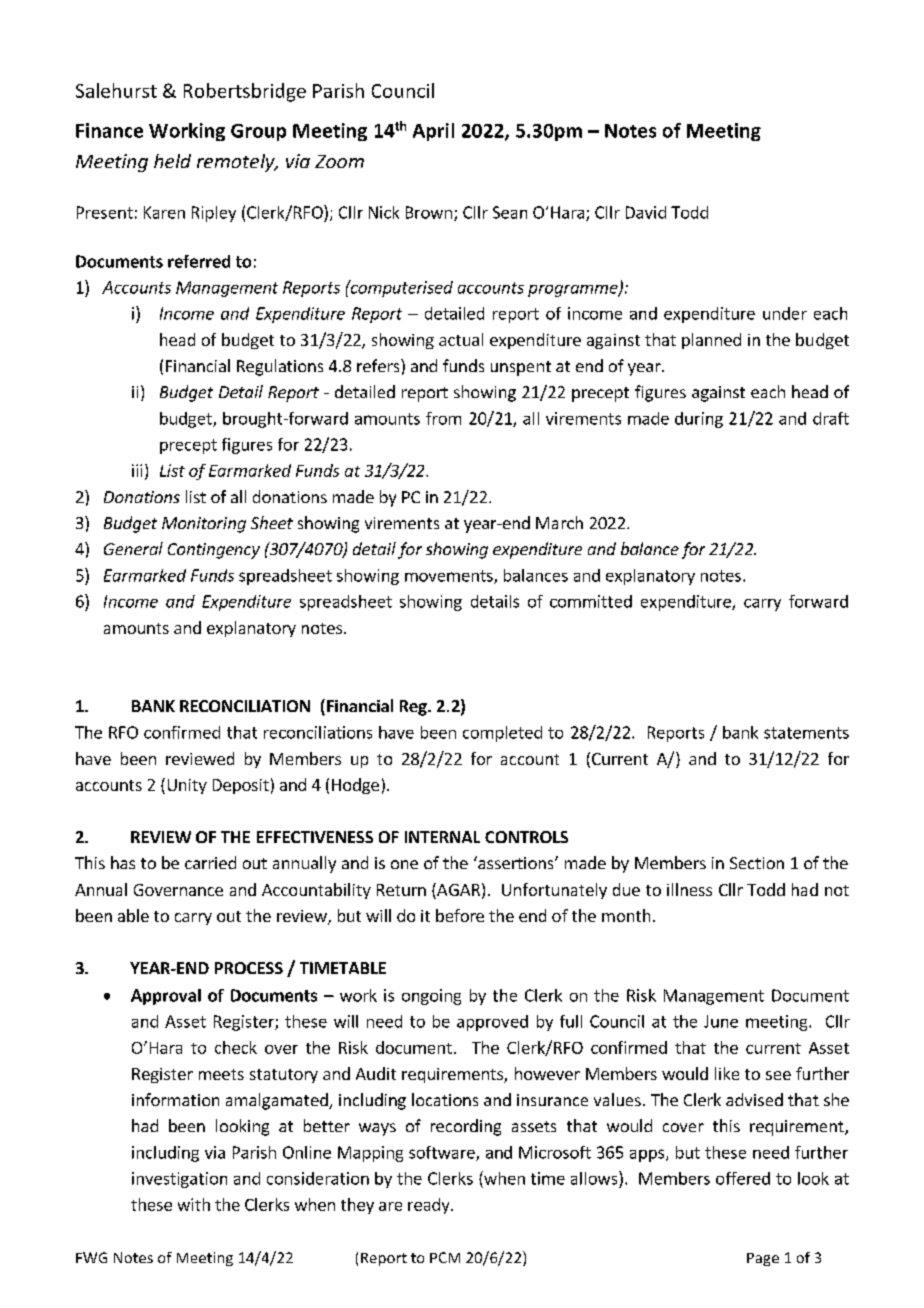 Image resolution: width=924 pixels, height=1308 pixels. Describe the element at coordinates (806, 733) in the screenshot. I see `statements` at that location.
